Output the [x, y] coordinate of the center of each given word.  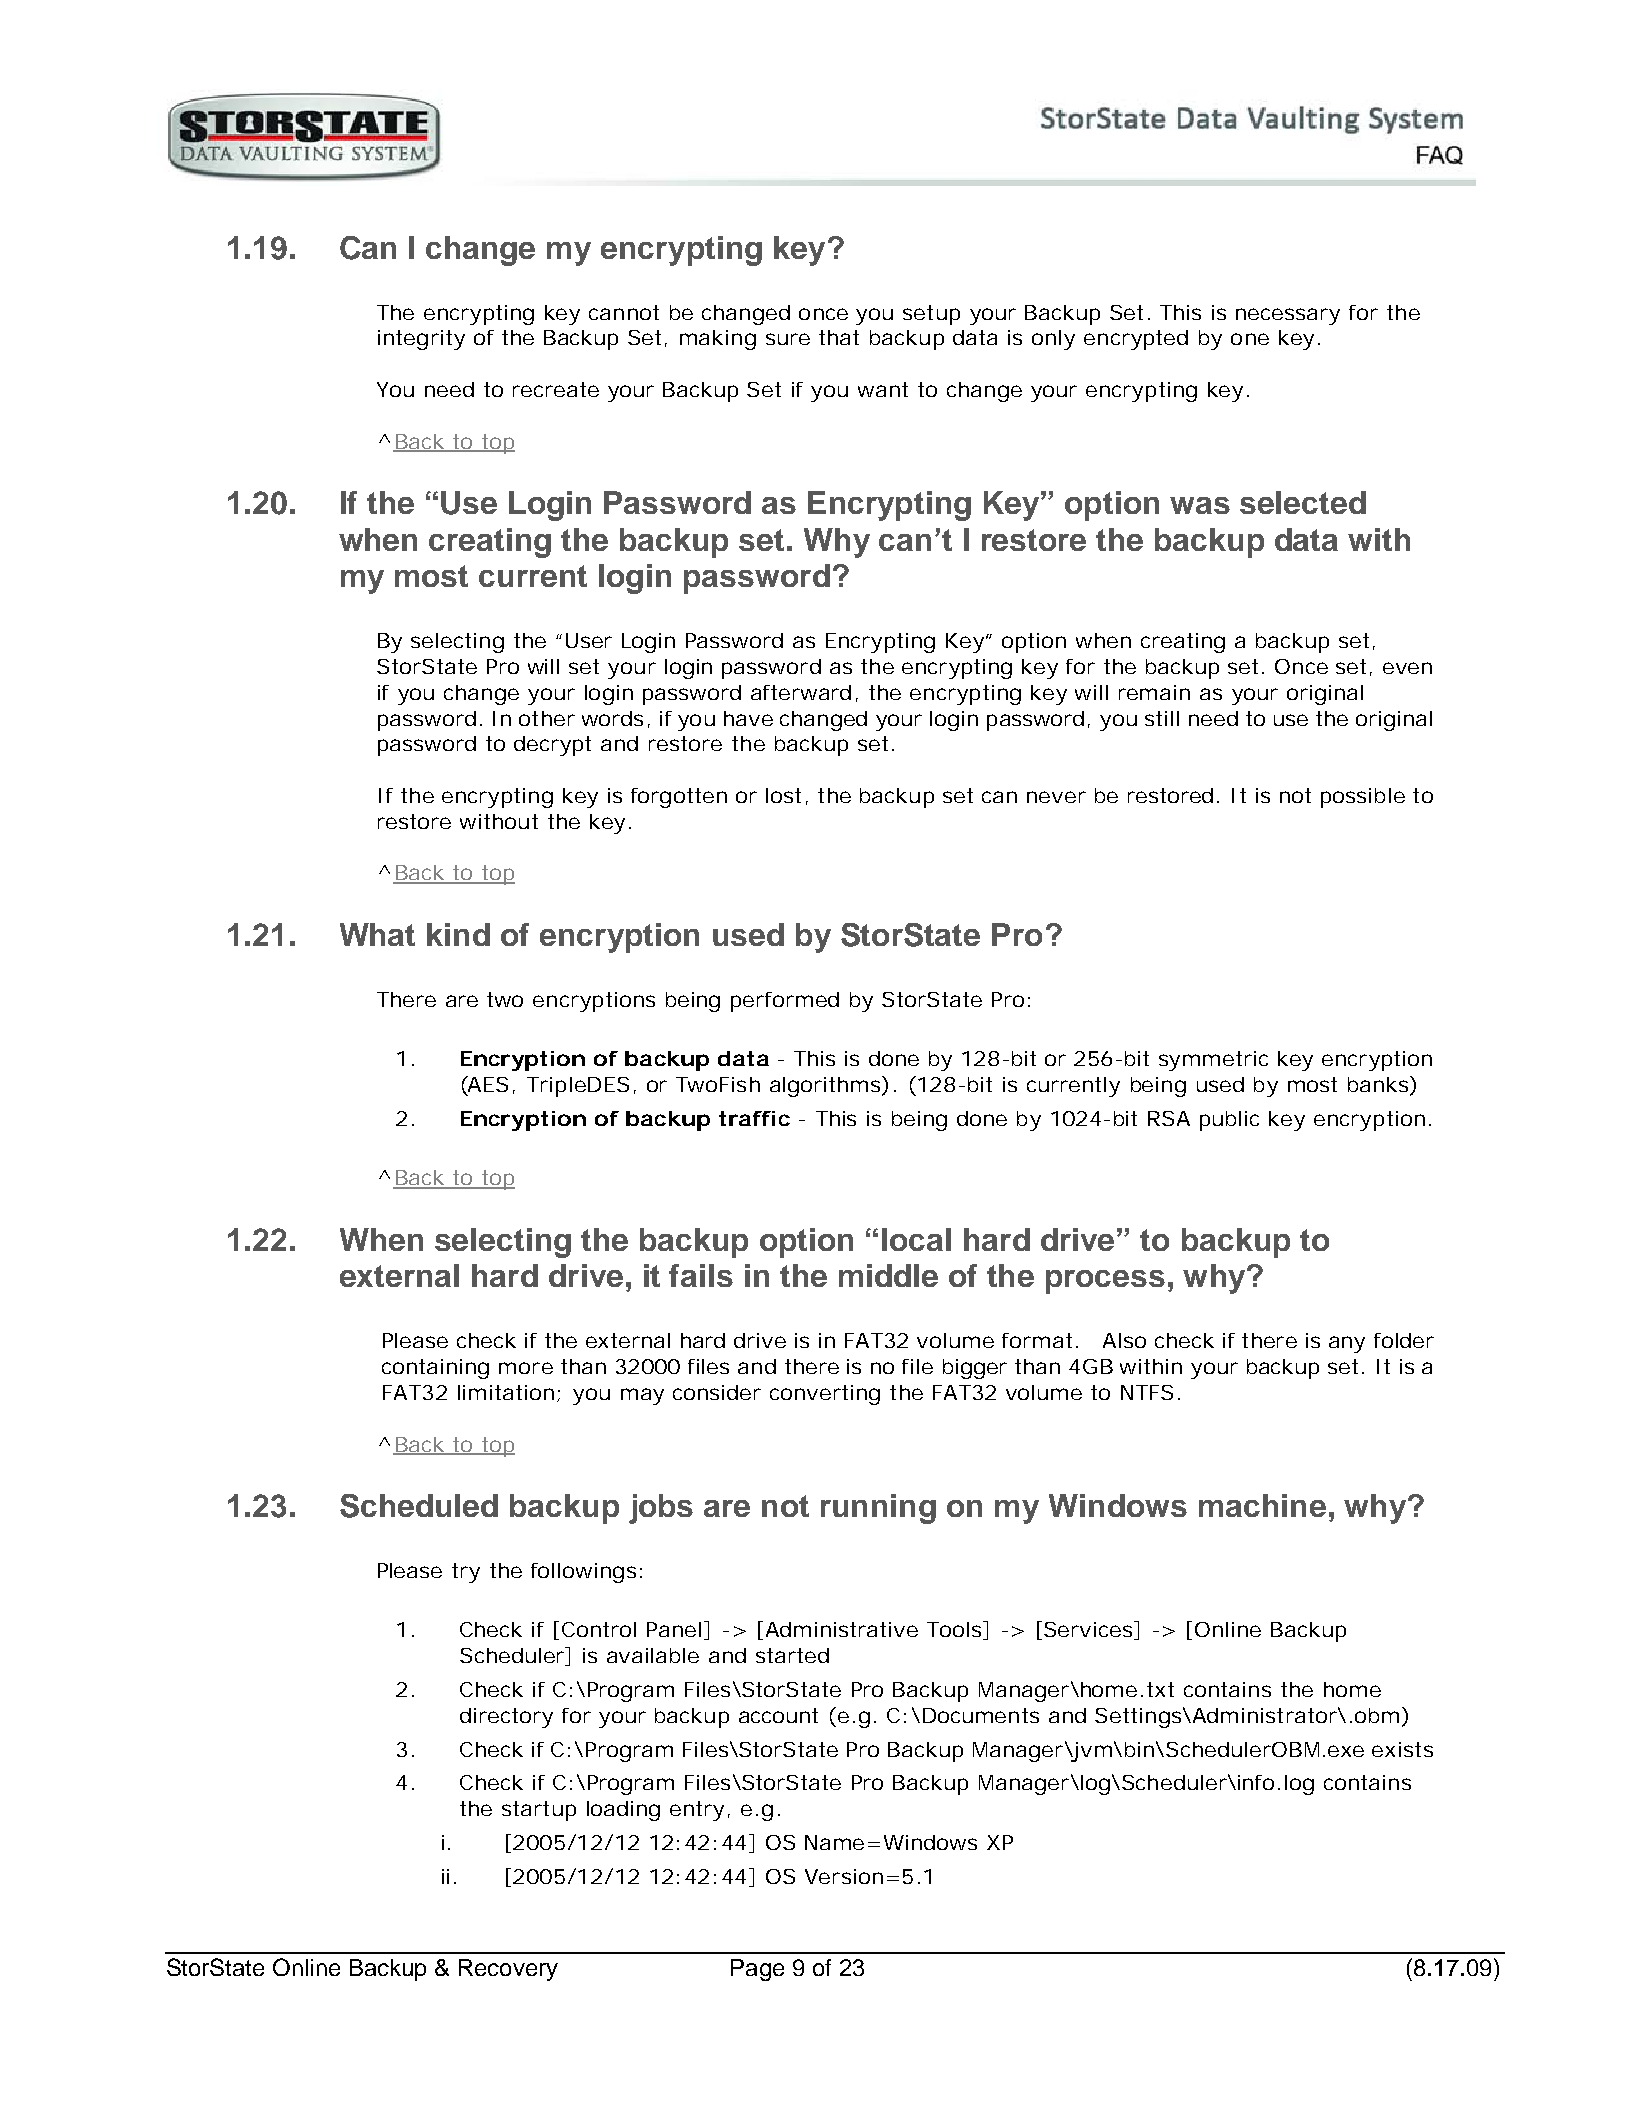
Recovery [508, 1970]
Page [757, 1970]
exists [1402, 1749]
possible [1363, 798]
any [1347, 1344]
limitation [506, 1392]
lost [783, 795]
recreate [556, 389]
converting [825, 1395]
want [883, 389]
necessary [1288, 316]
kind [458, 934]
